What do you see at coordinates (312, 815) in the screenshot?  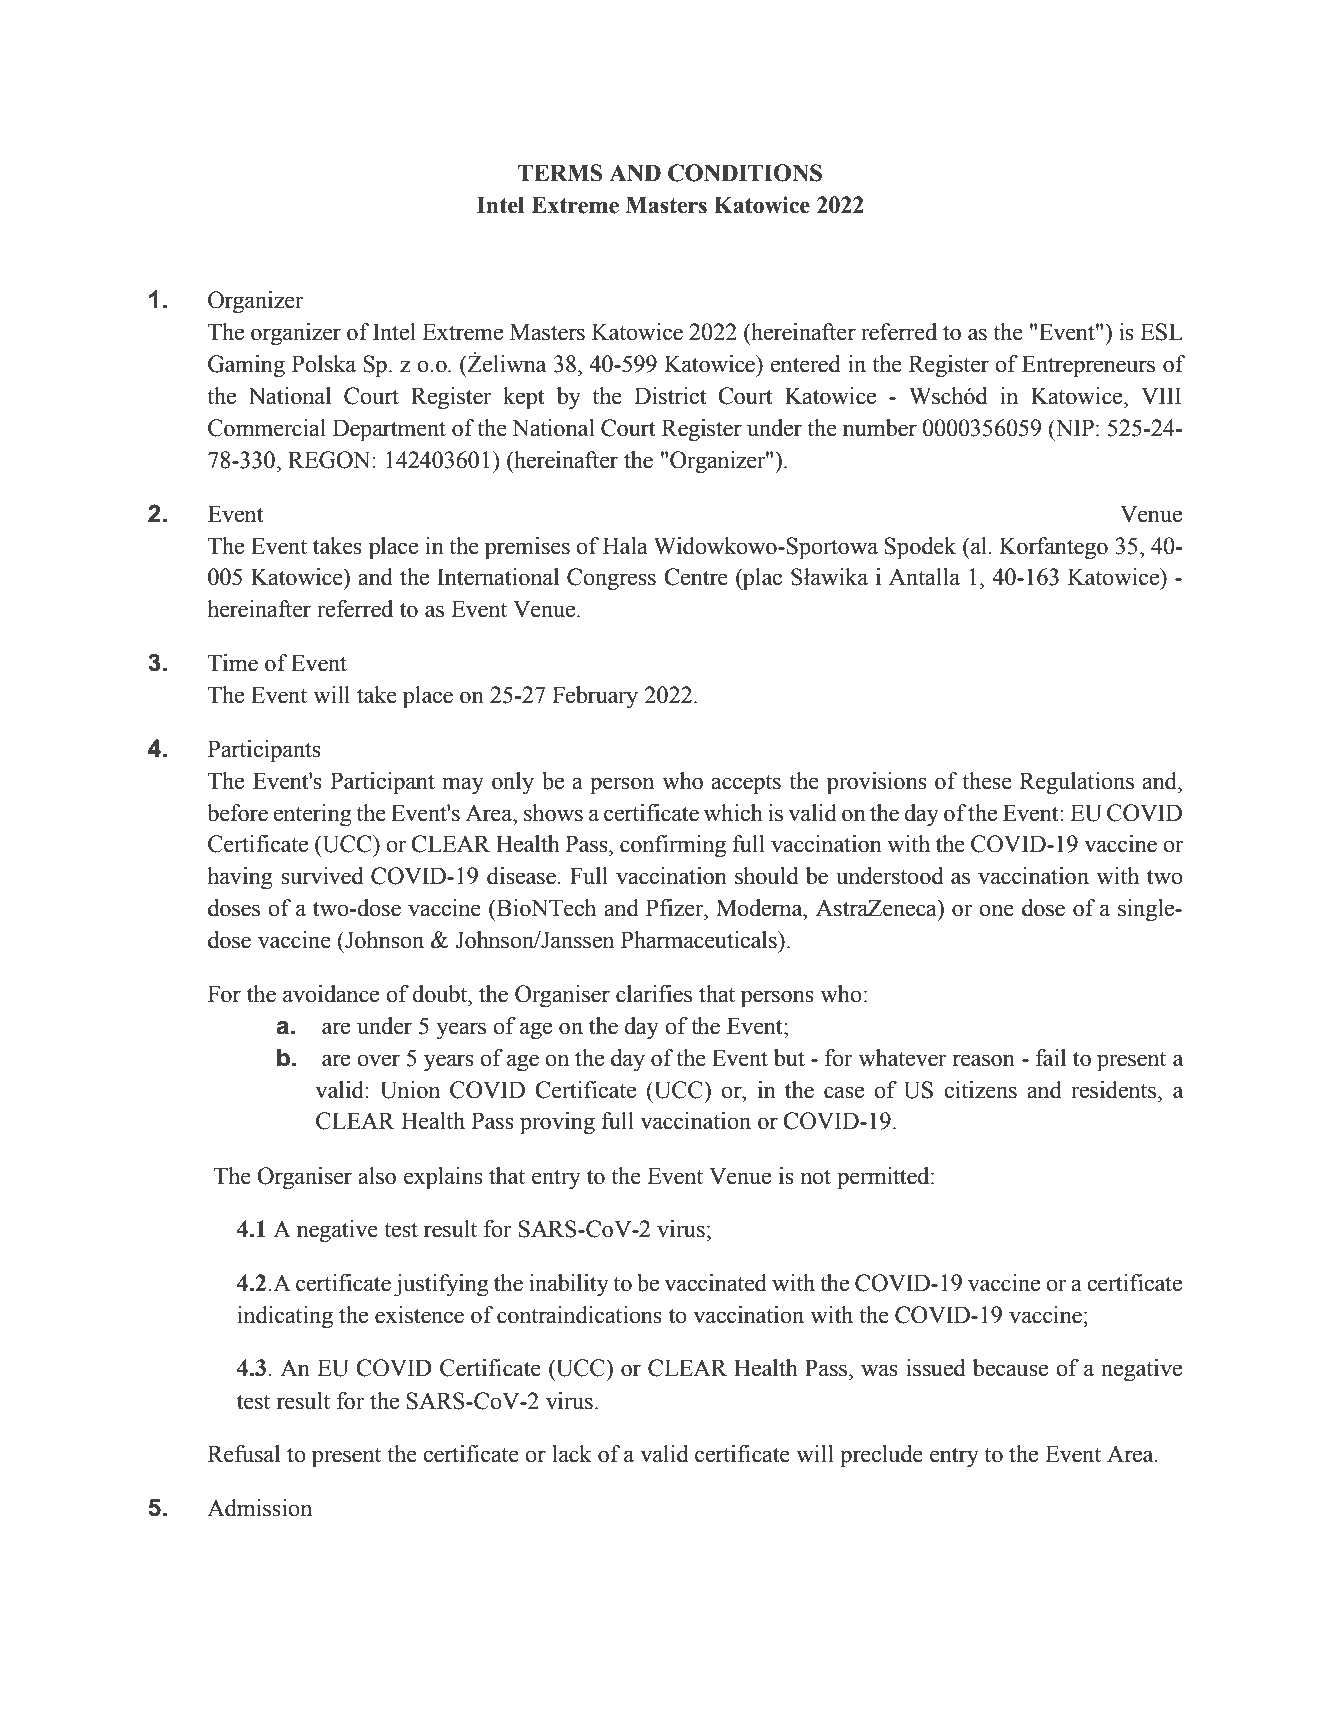 I see `entering` at bounding box center [312, 815].
